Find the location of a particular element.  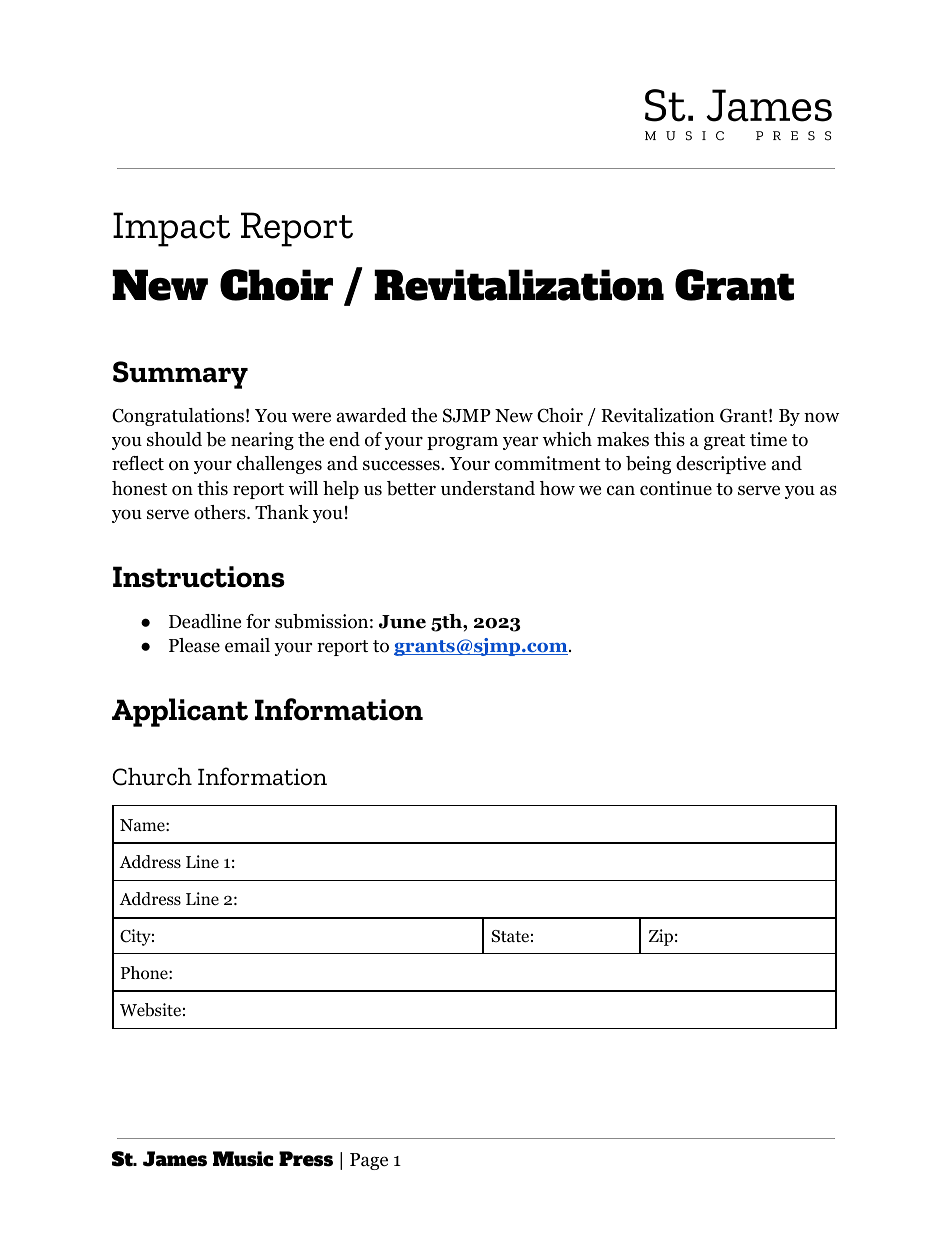

Impact is located at coordinates (171, 229).
